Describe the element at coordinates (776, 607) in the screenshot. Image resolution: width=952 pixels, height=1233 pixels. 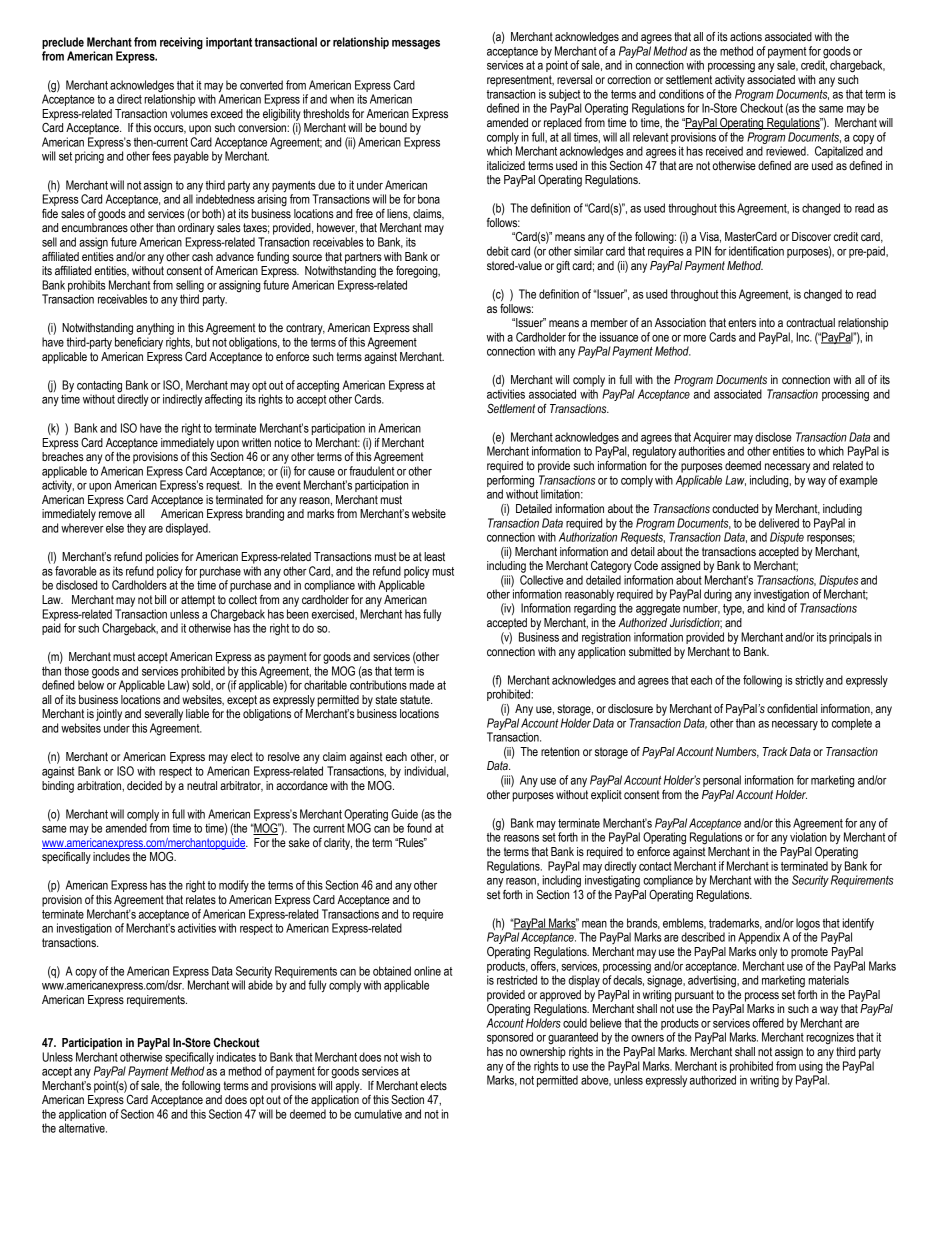
I see `kind` at that location.
